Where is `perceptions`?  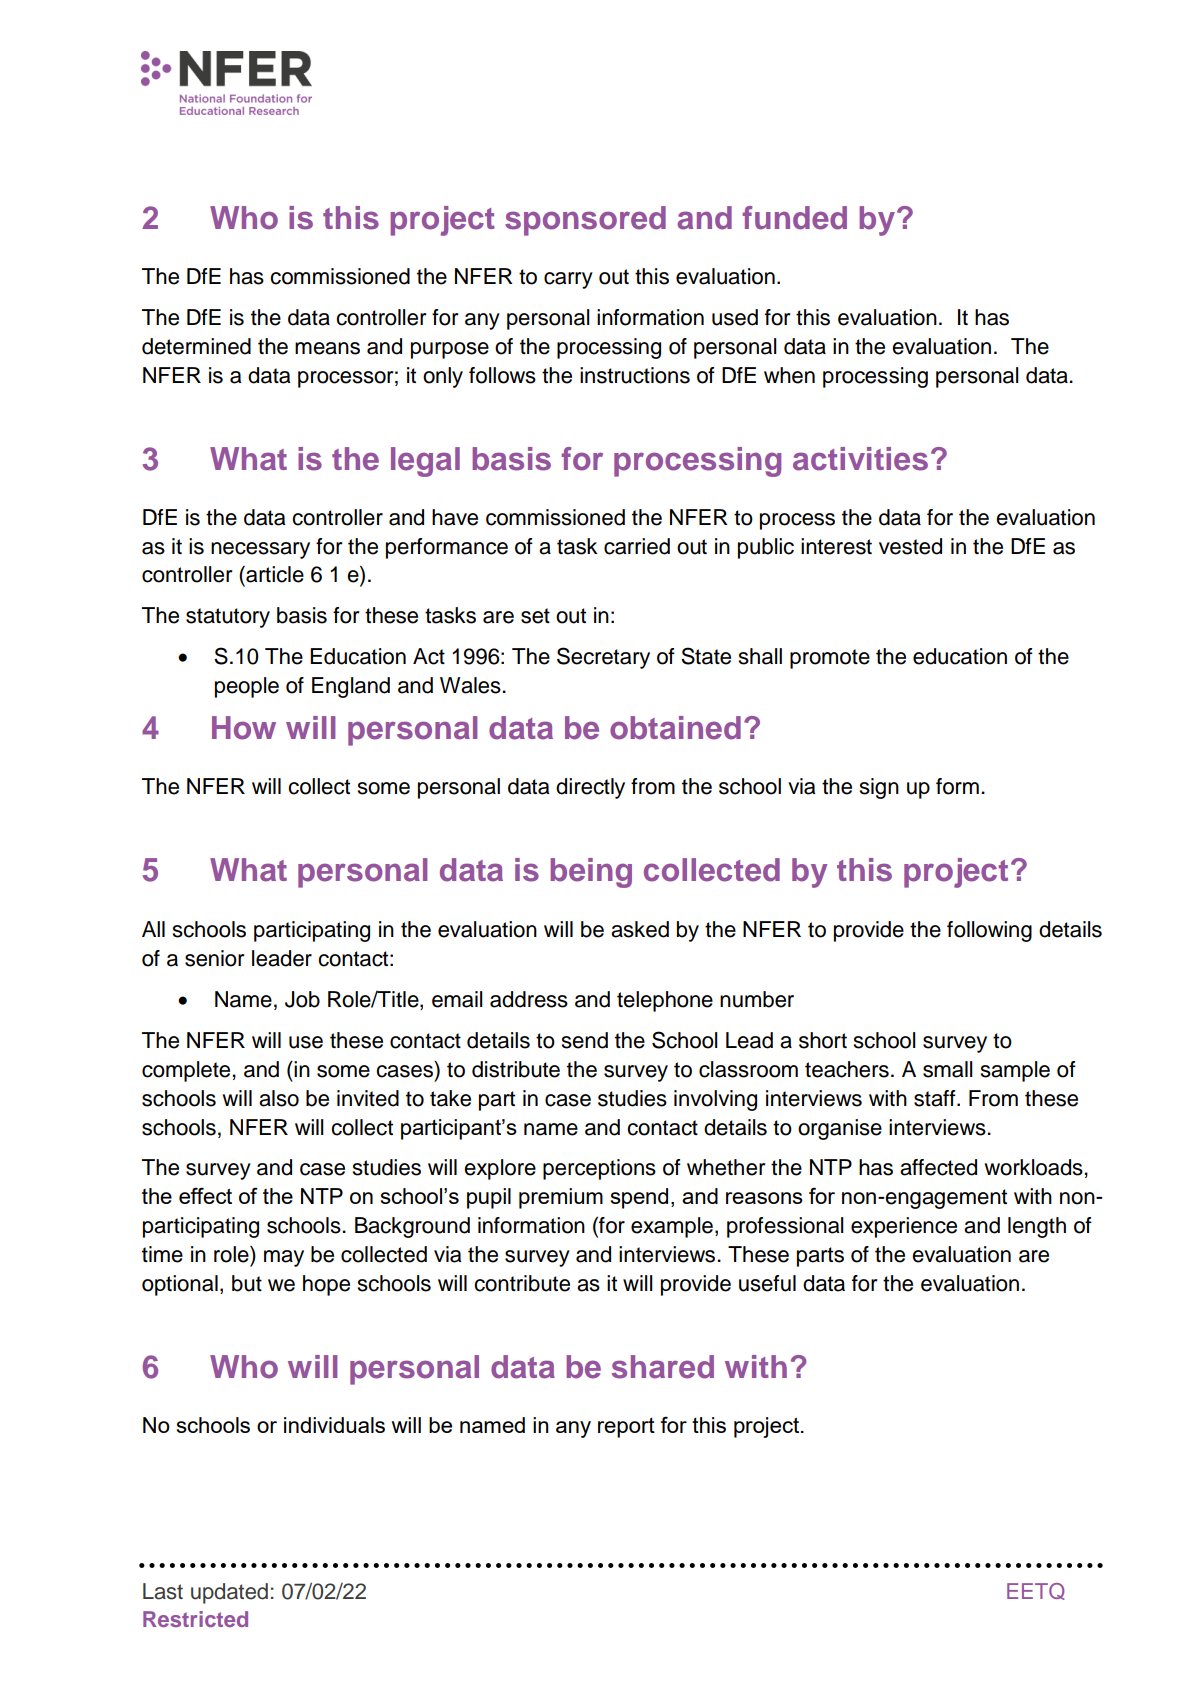
perceptions is located at coordinates (599, 1169).
